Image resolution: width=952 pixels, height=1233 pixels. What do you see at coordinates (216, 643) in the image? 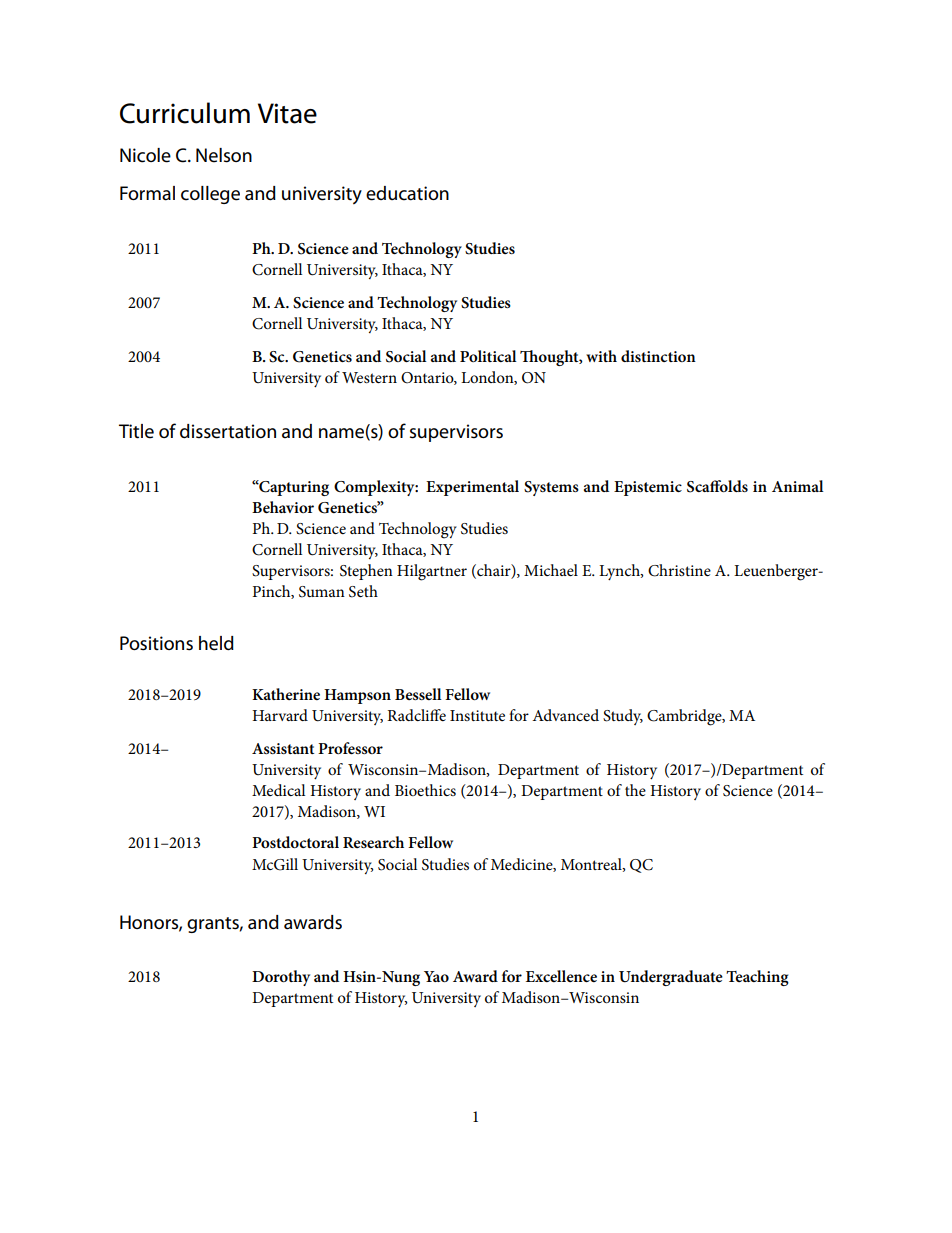
I see `held` at bounding box center [216, 643].
